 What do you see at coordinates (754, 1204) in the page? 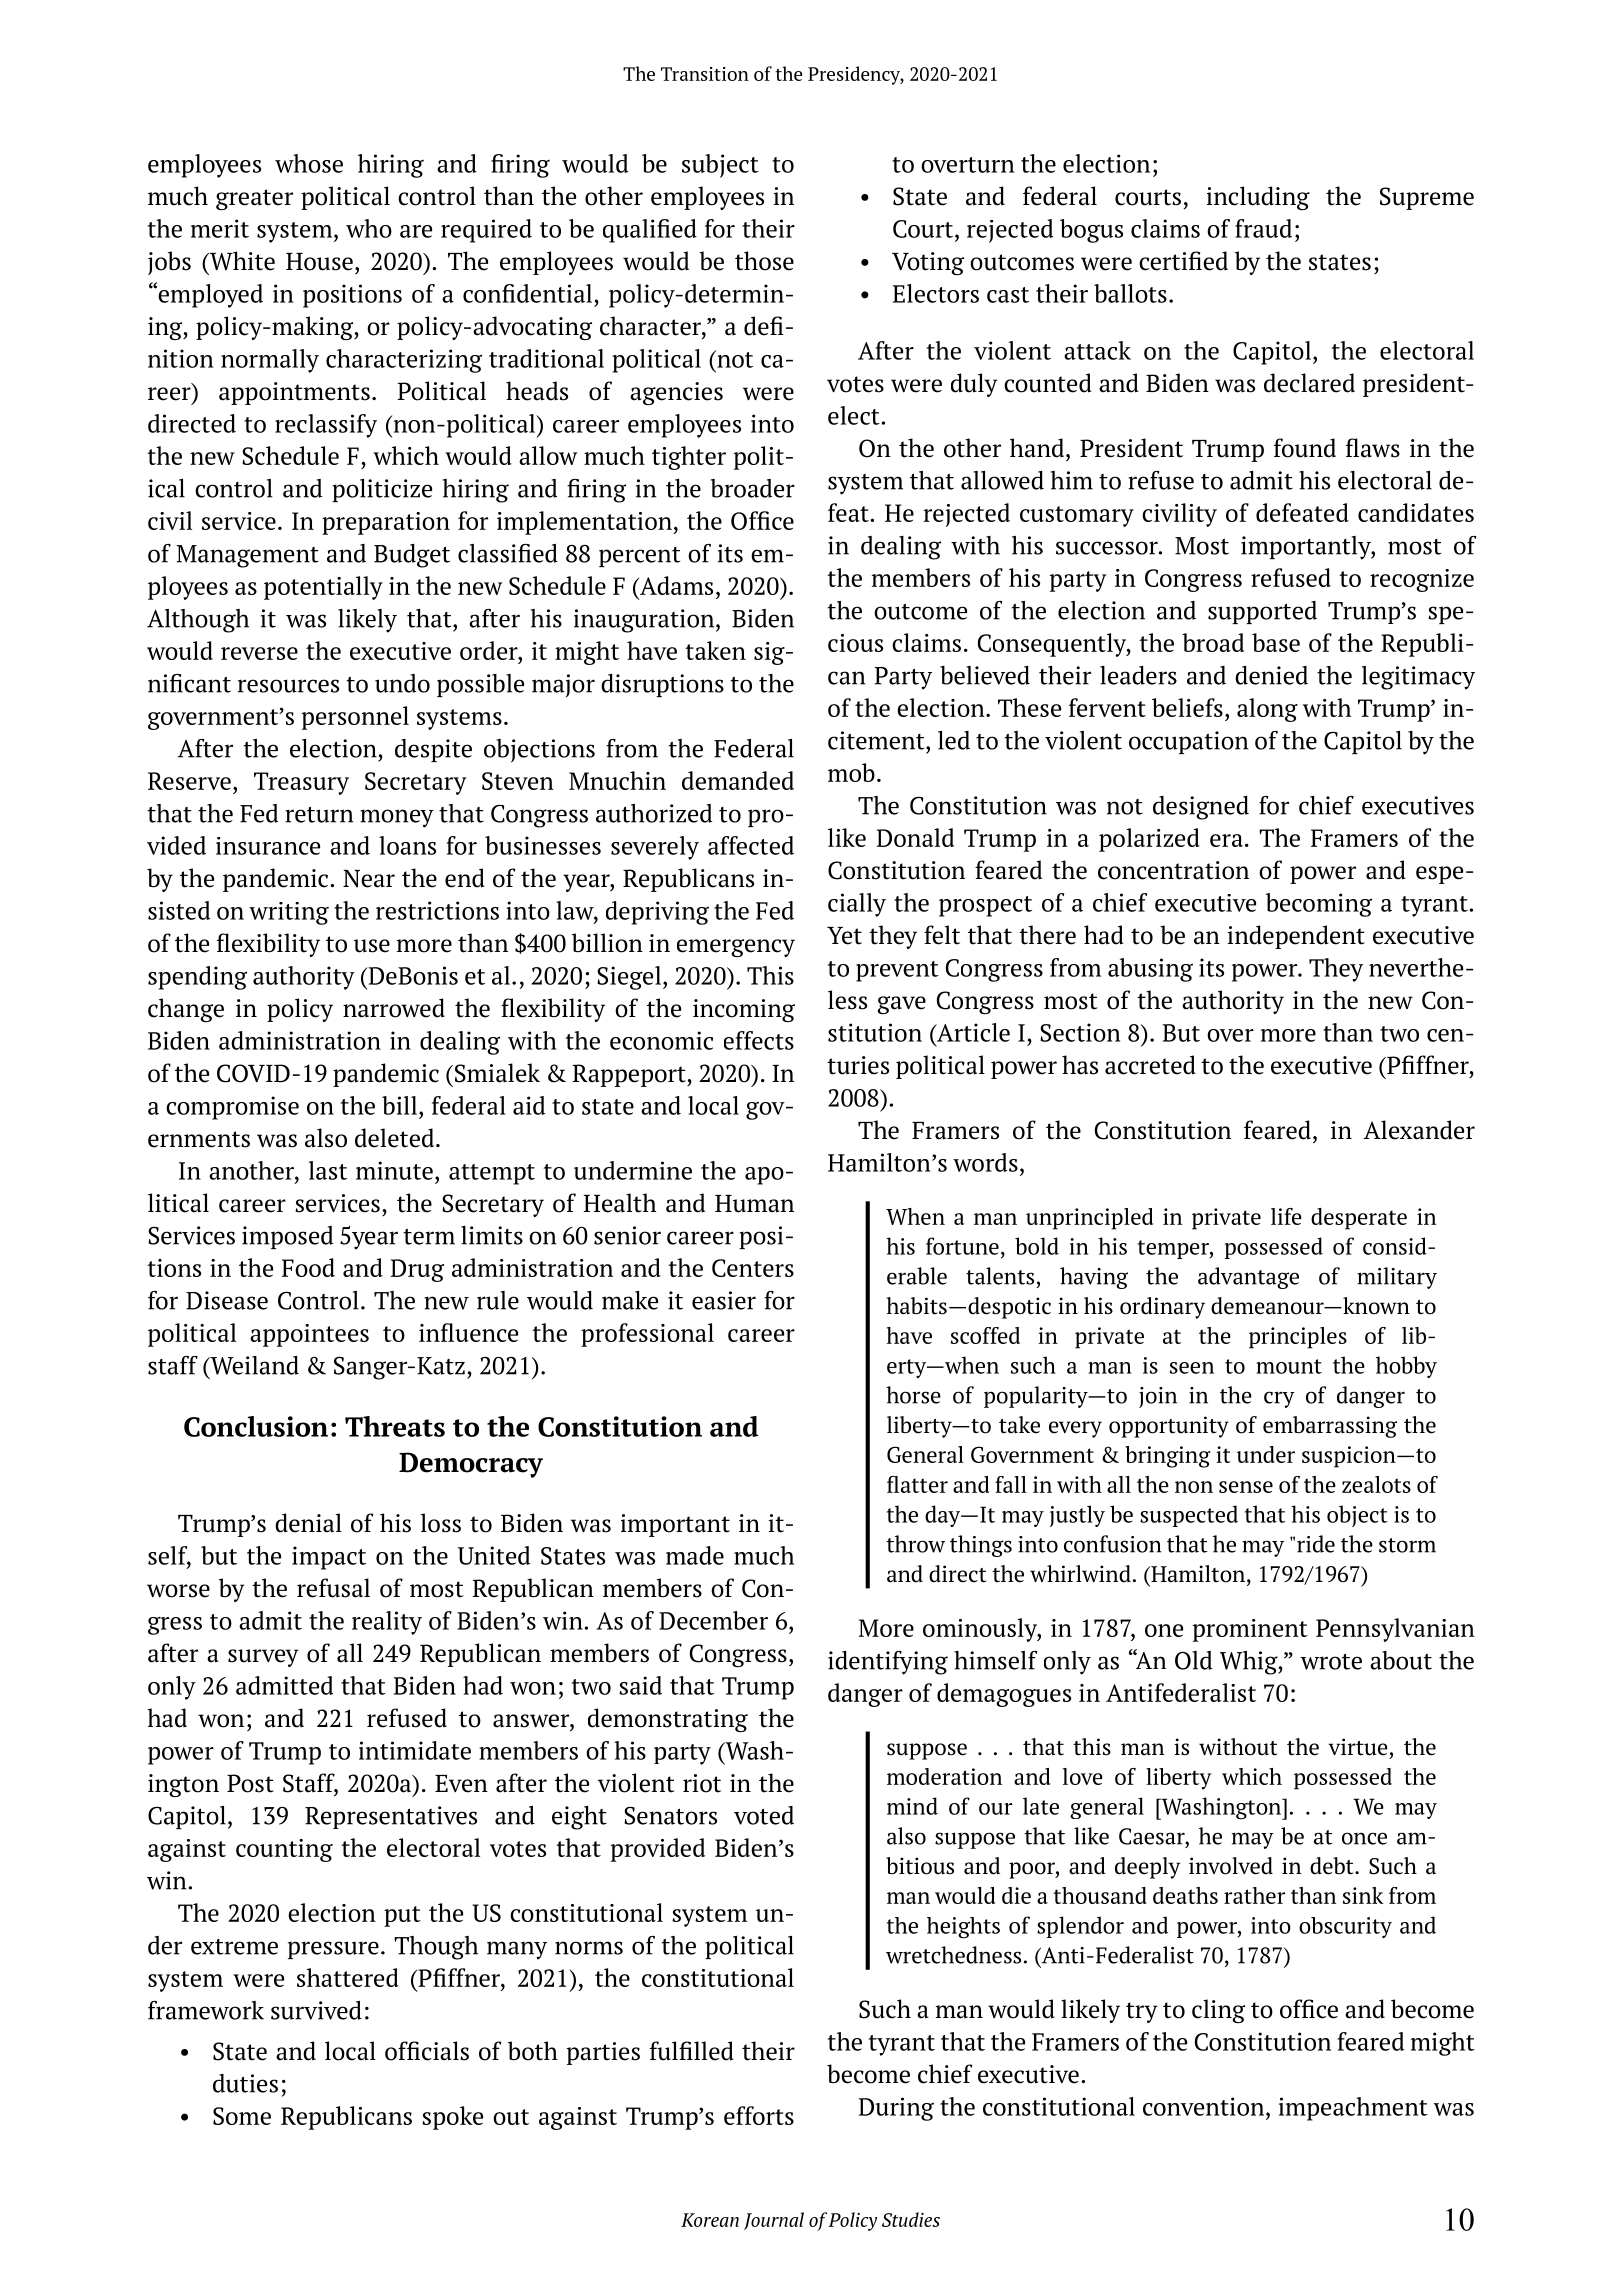
I see `Human` at bounding box center [754, 1204].
